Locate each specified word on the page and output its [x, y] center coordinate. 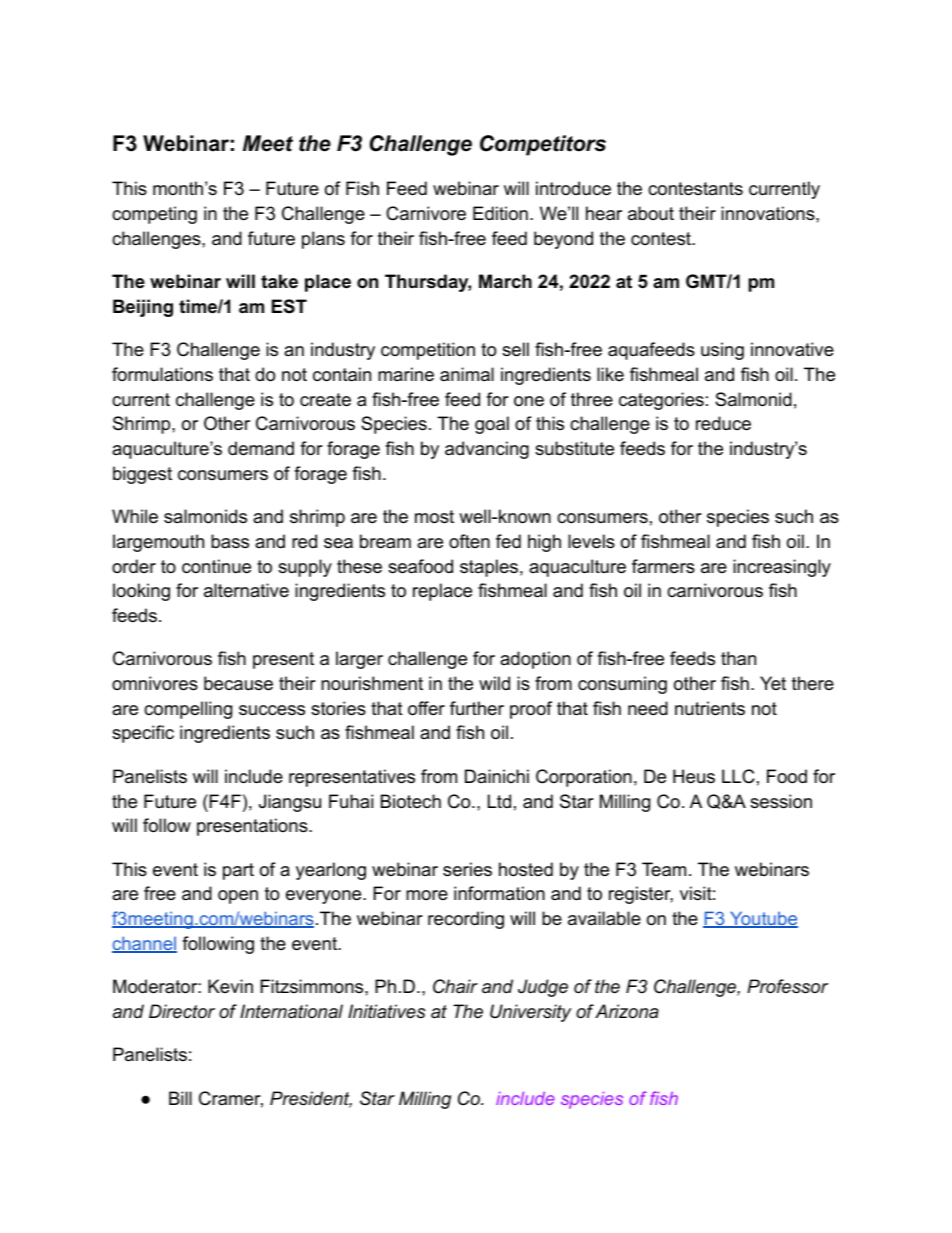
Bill [180, 1098]
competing [154, 215]
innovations [769, 213]
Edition [500, 213]
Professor [787, 986]
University [530, 1013]
